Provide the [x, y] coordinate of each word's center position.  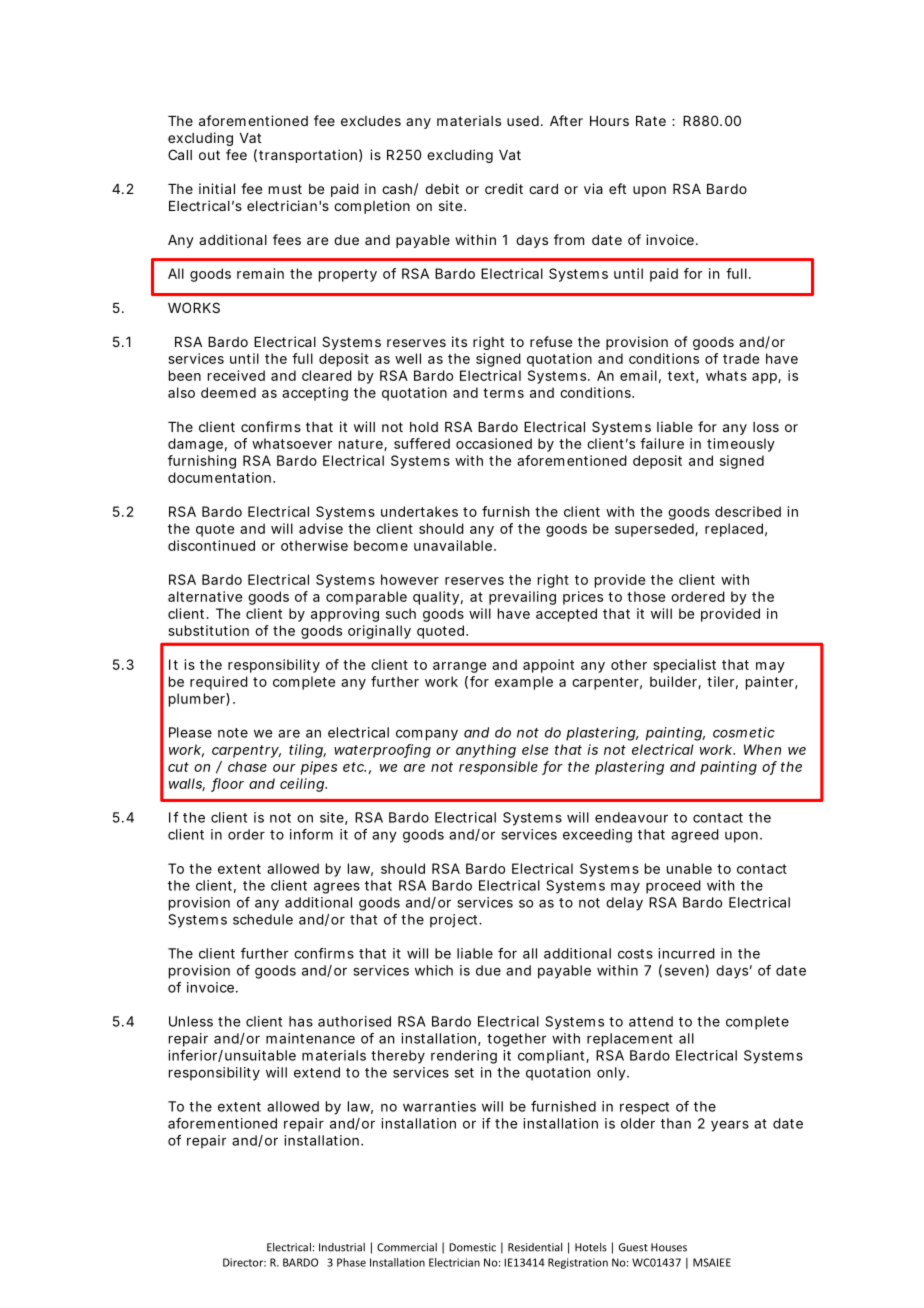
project [453, 921]
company [427, 735]
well [408, 358]
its [459, 341]
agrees [337, 888]
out [209, 155]
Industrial [342, 1247]
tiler [720, 681]
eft [617, 188]
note [233, 733]
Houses [669, 1247]
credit [504, 188]
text [681, 376]
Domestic [472, 1247]
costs [635, 954]
